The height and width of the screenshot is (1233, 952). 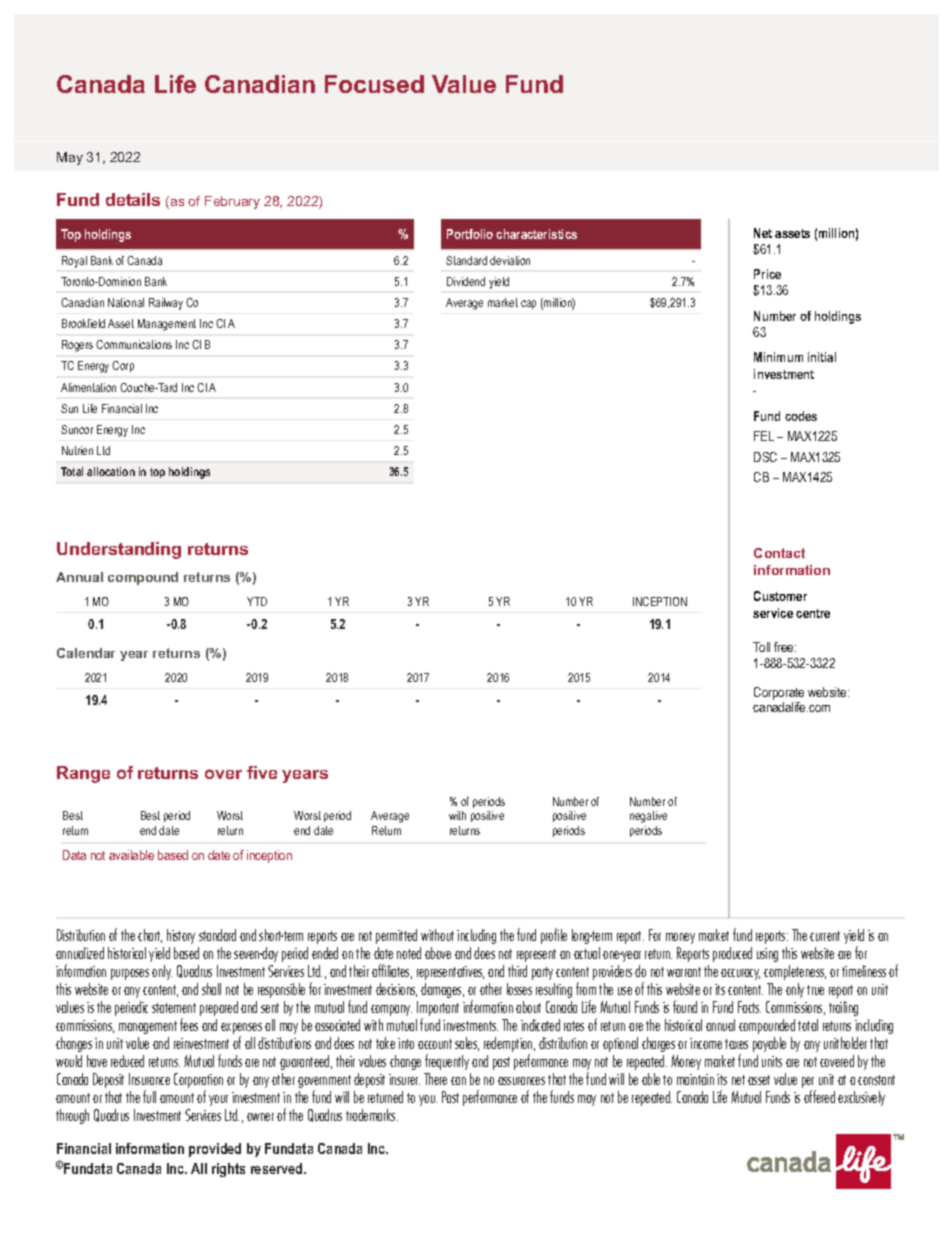 What do you see at coordinates (215, 1150) in the screenshot?
I see `provided` at bounding box center [215, 1150].
